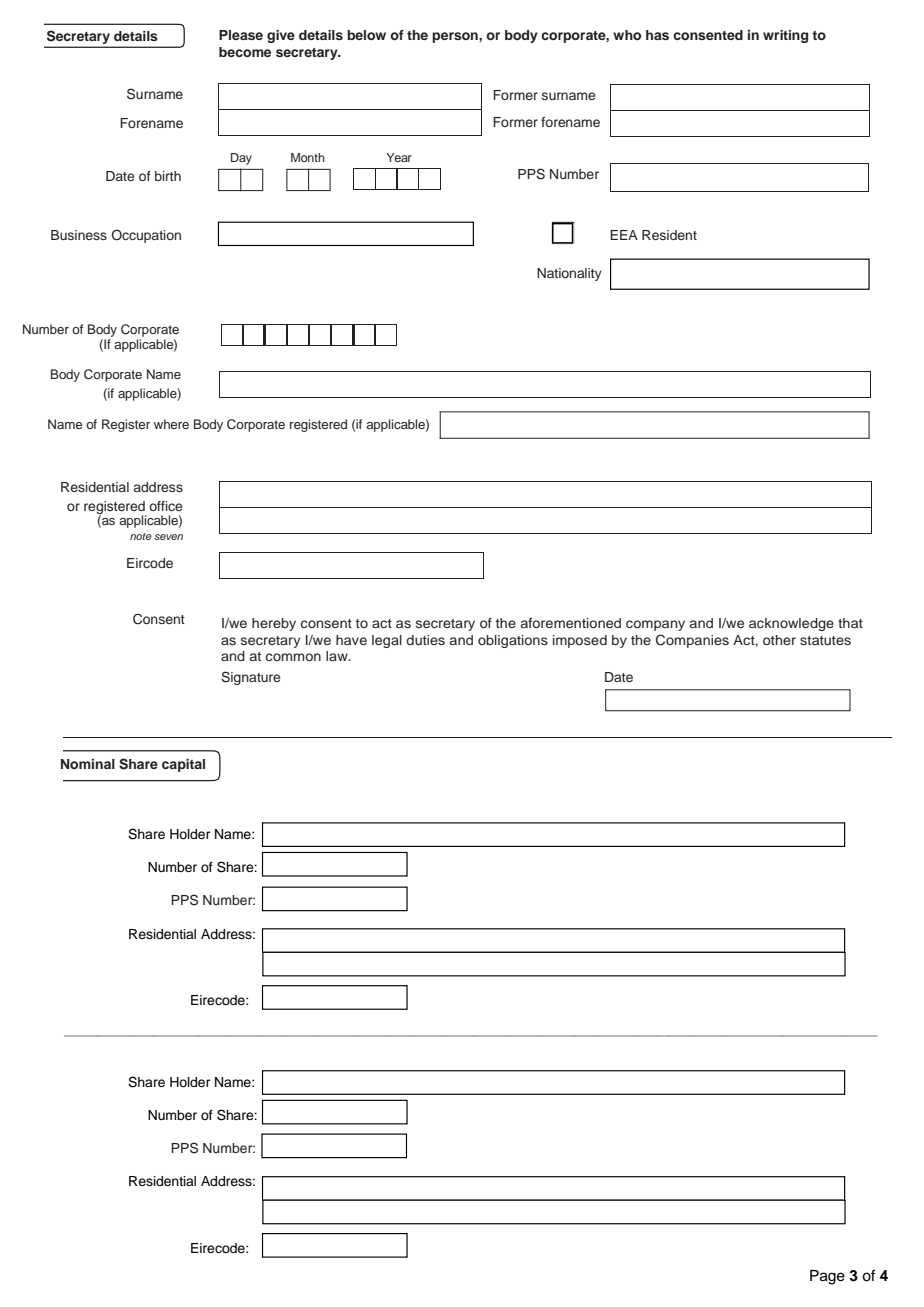 The height and width of the image is (1307, 924). What do you see at coordinates (827, 1277) in the image?
I see `Page` at bounding box center [827, 1277].
